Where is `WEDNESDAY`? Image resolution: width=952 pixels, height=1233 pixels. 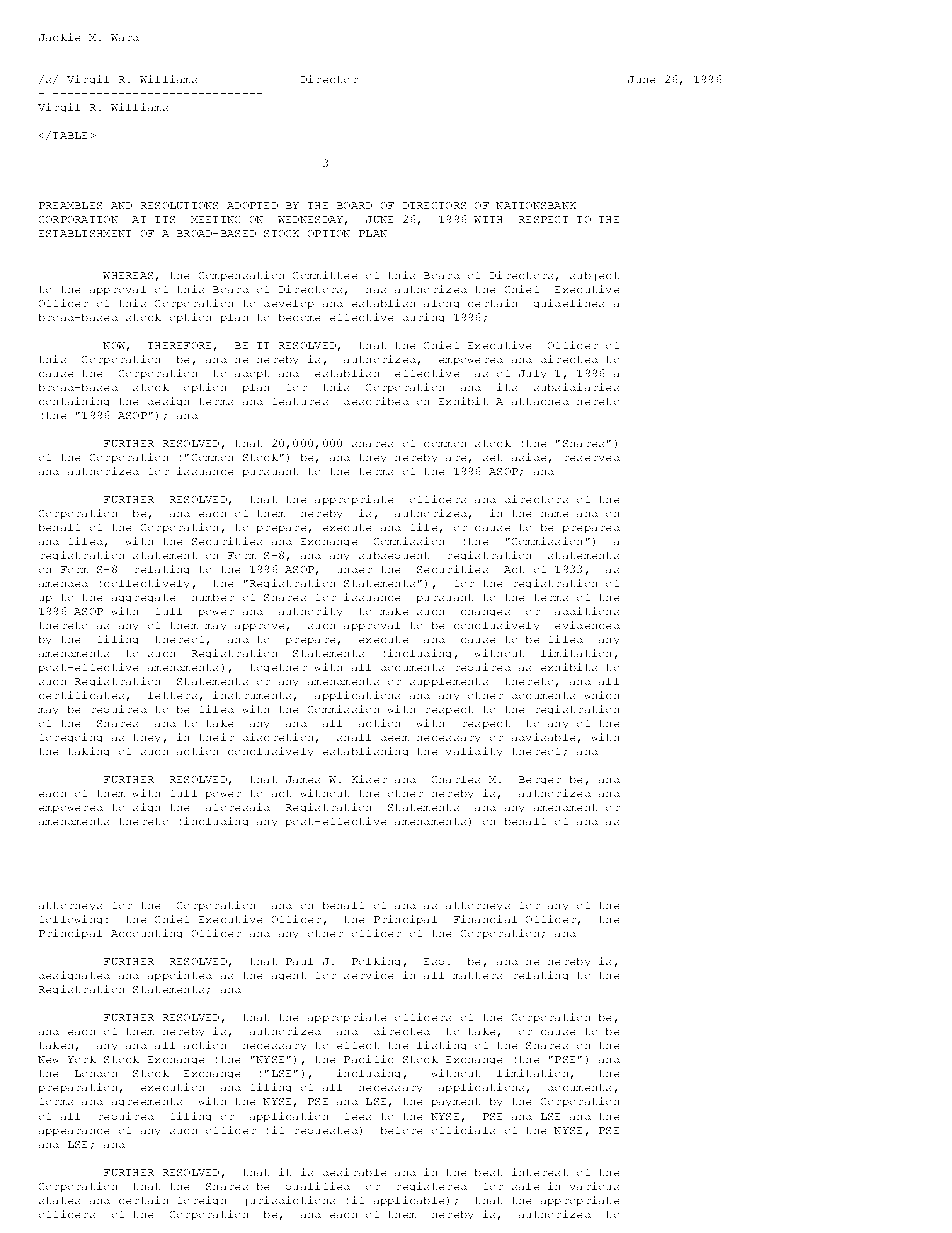 WEDNESDAY is located at coordinates (310, 219).
